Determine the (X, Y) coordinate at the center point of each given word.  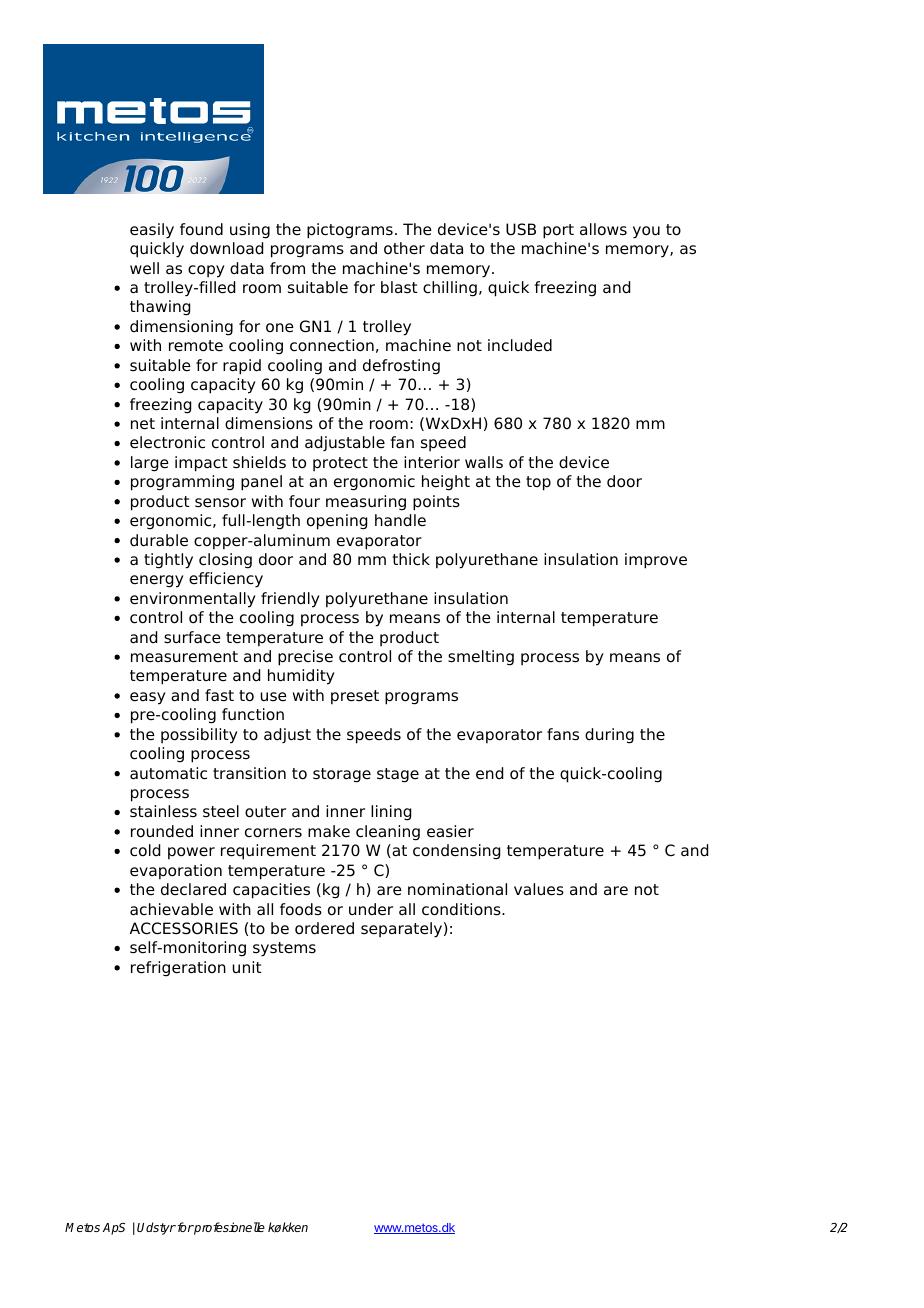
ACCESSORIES (184, 928)
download (226, 248)
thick (411, 559)
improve (656, 561)
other (404, 248)
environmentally (193, 600)
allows (603, 229)
